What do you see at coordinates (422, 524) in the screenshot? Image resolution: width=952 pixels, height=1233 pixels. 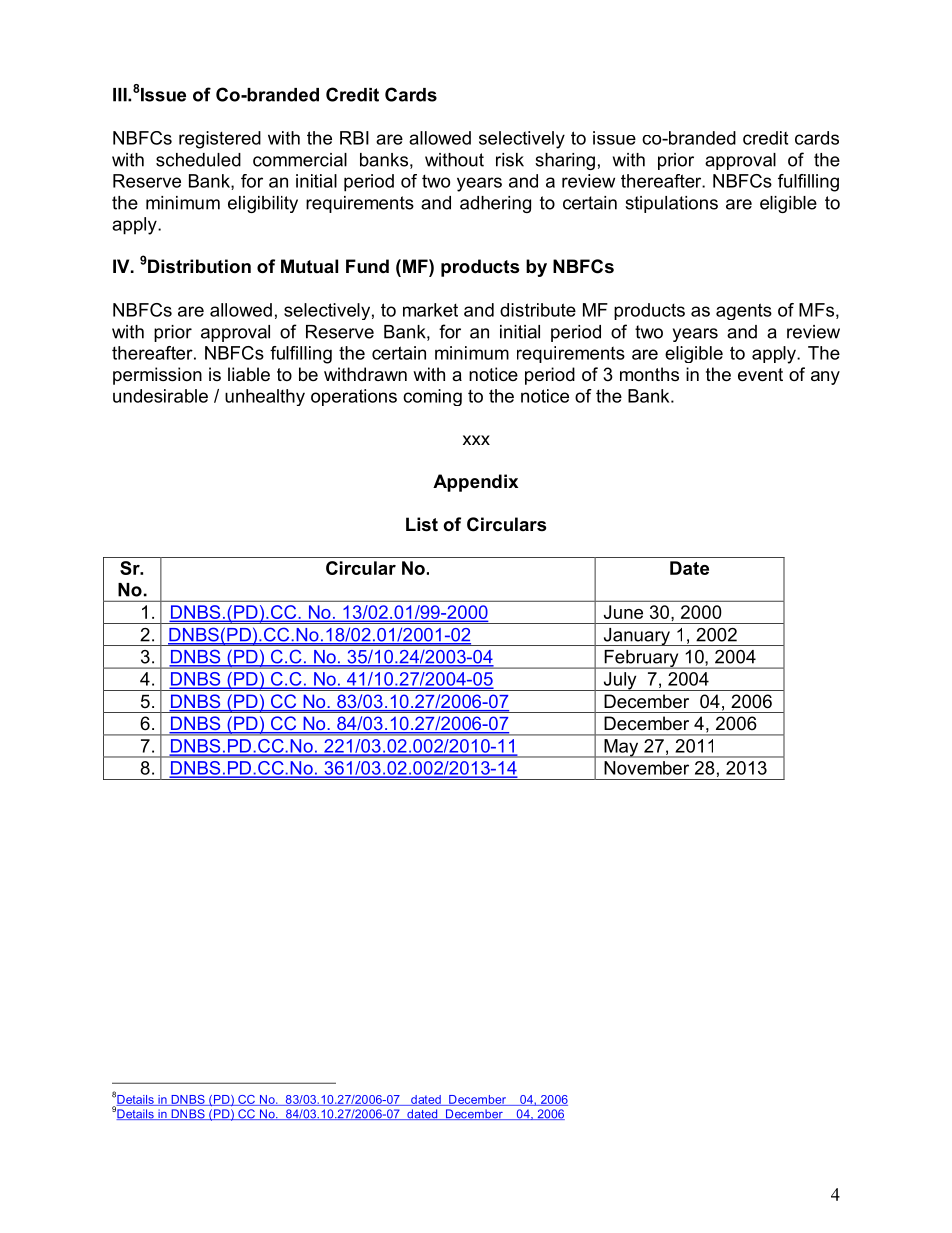 I see `List` at bounding box center [422, 524].
